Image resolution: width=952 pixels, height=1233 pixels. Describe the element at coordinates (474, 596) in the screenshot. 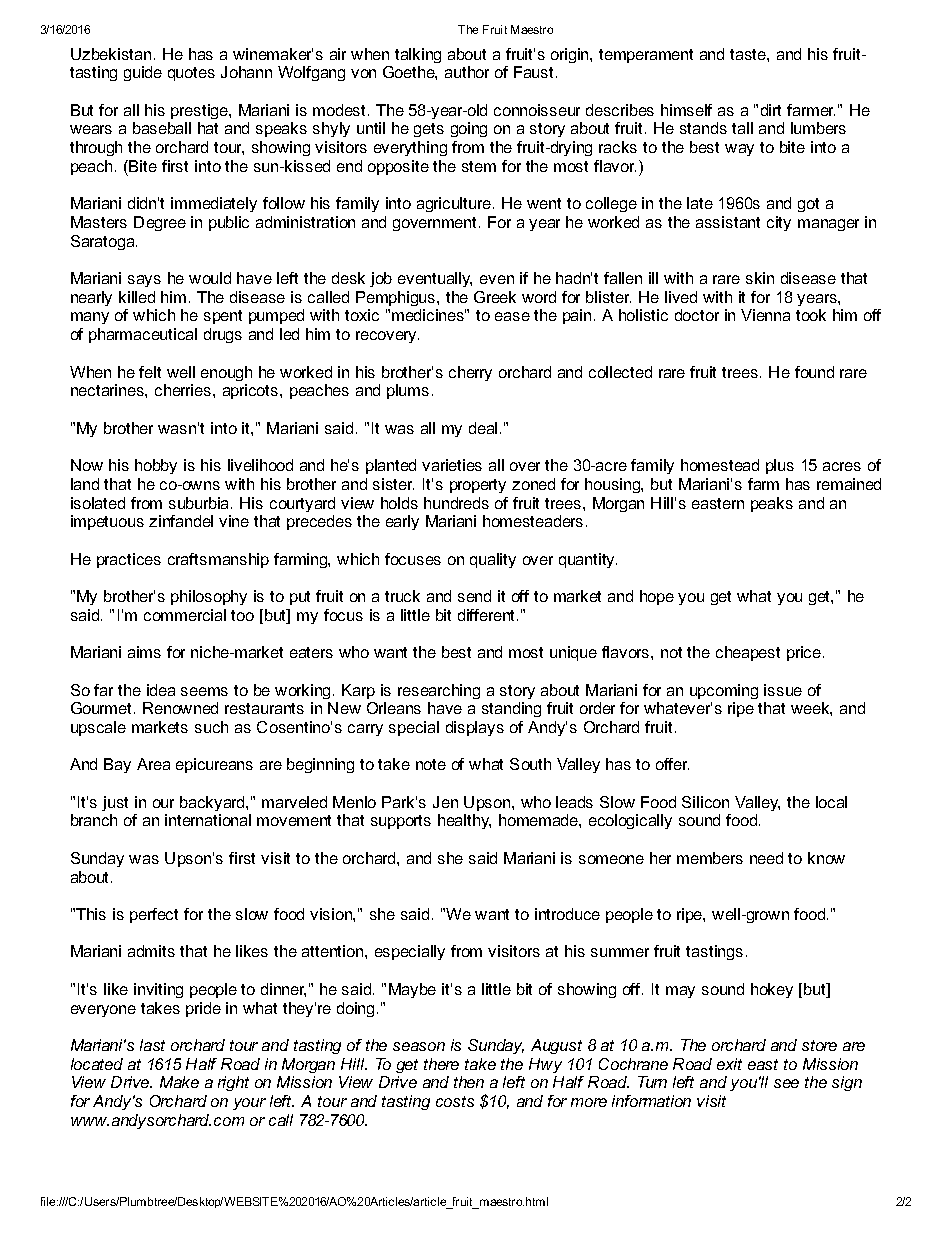

I see `send` at that location.
